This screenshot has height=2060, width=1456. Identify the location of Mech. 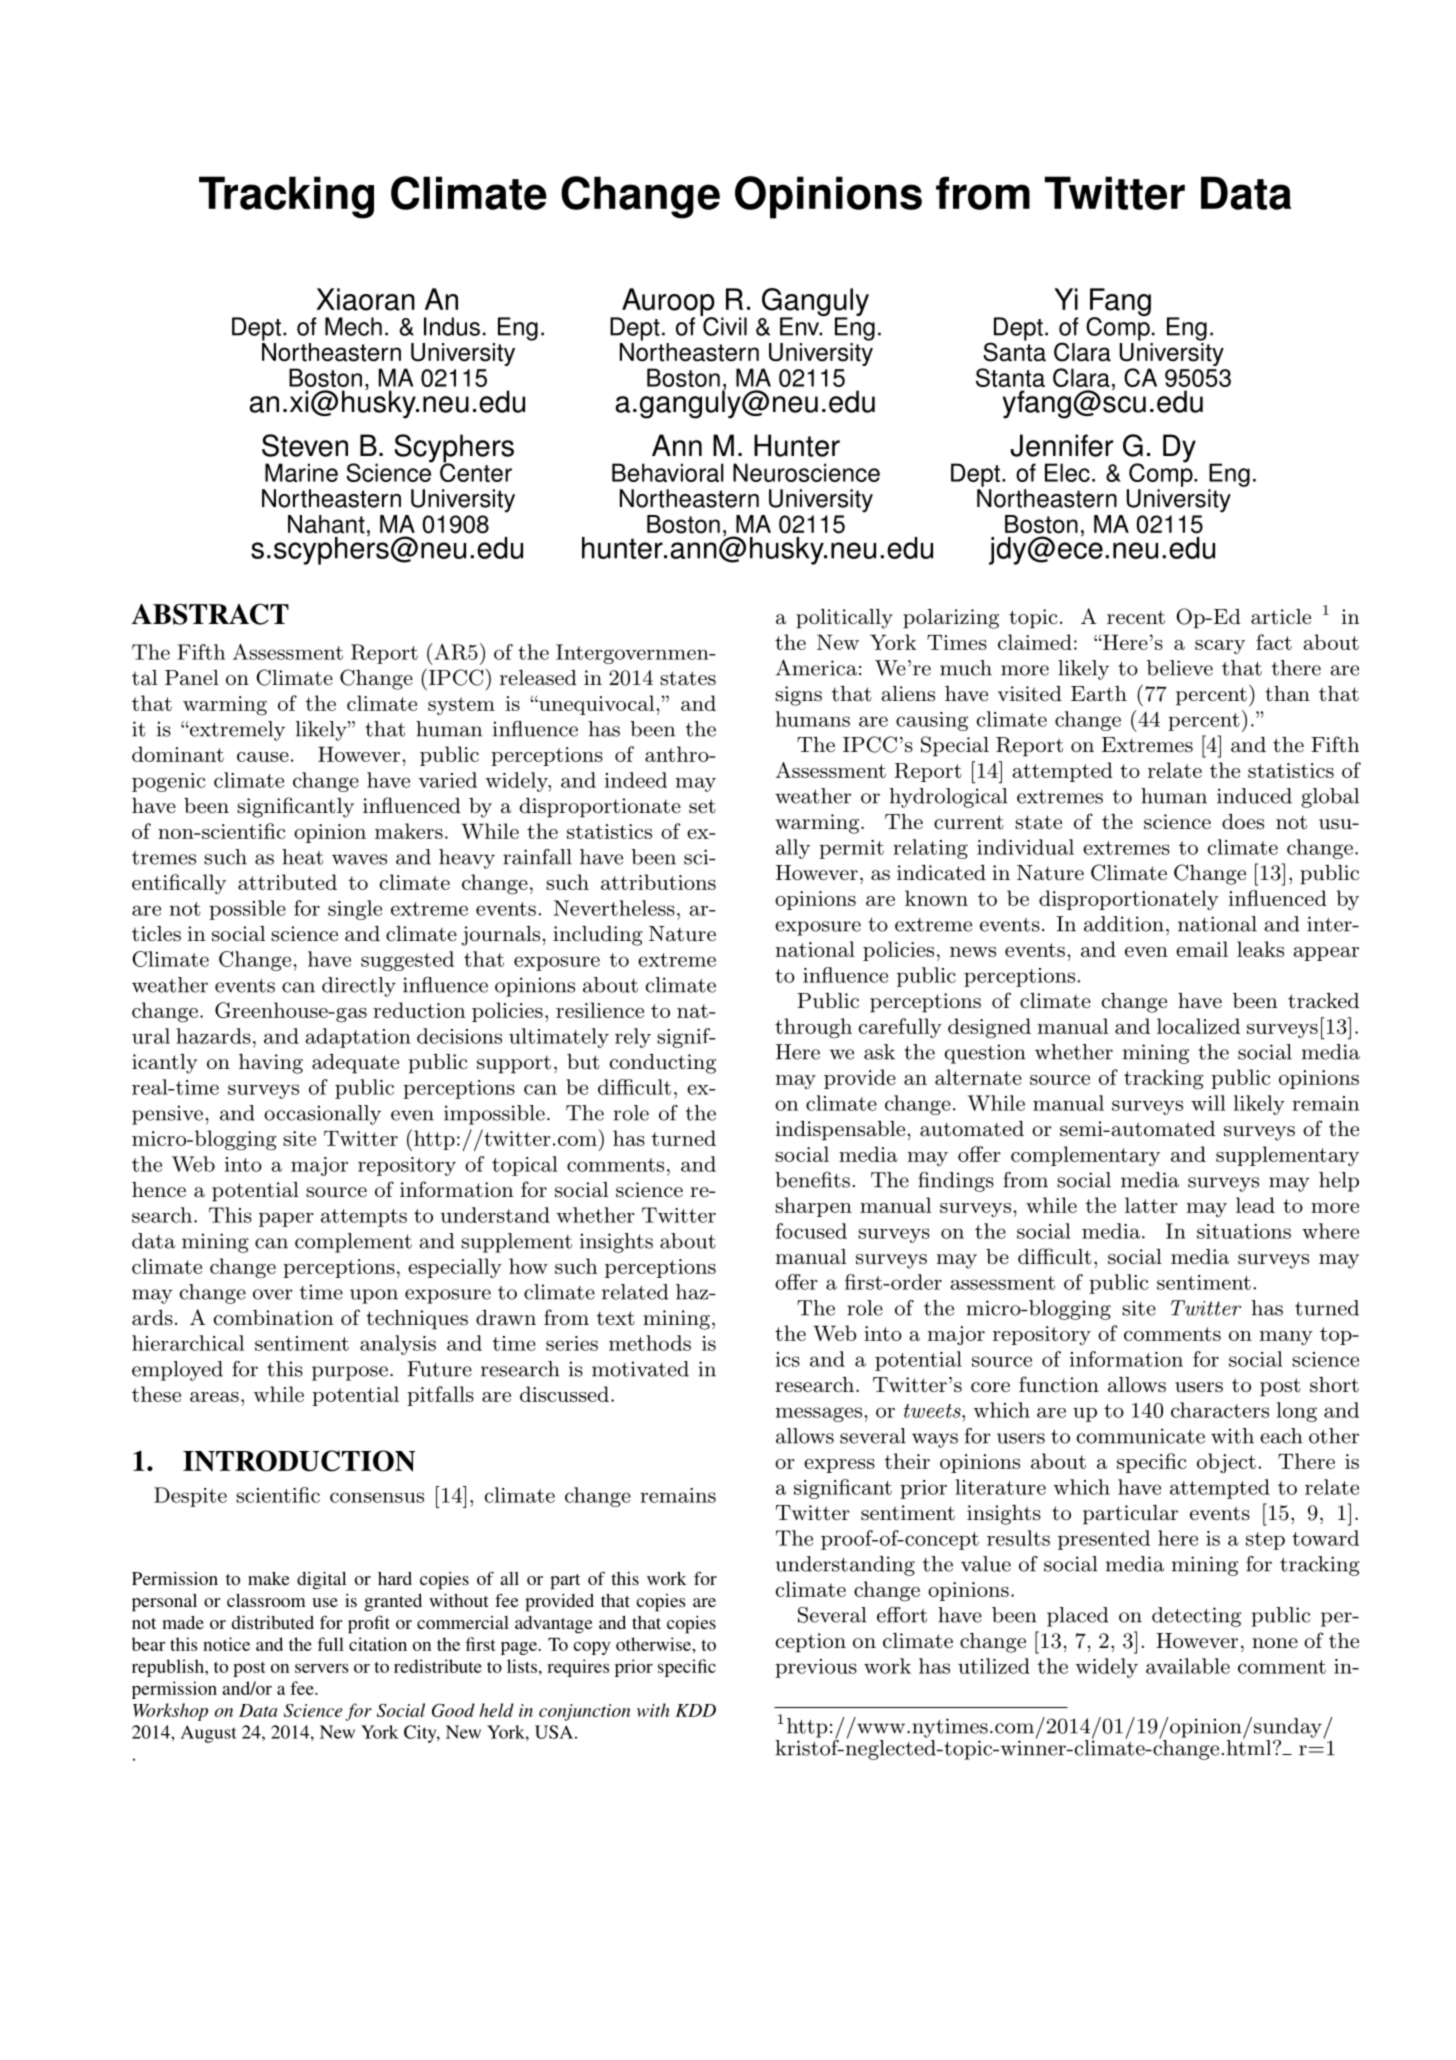
(353, 326).
